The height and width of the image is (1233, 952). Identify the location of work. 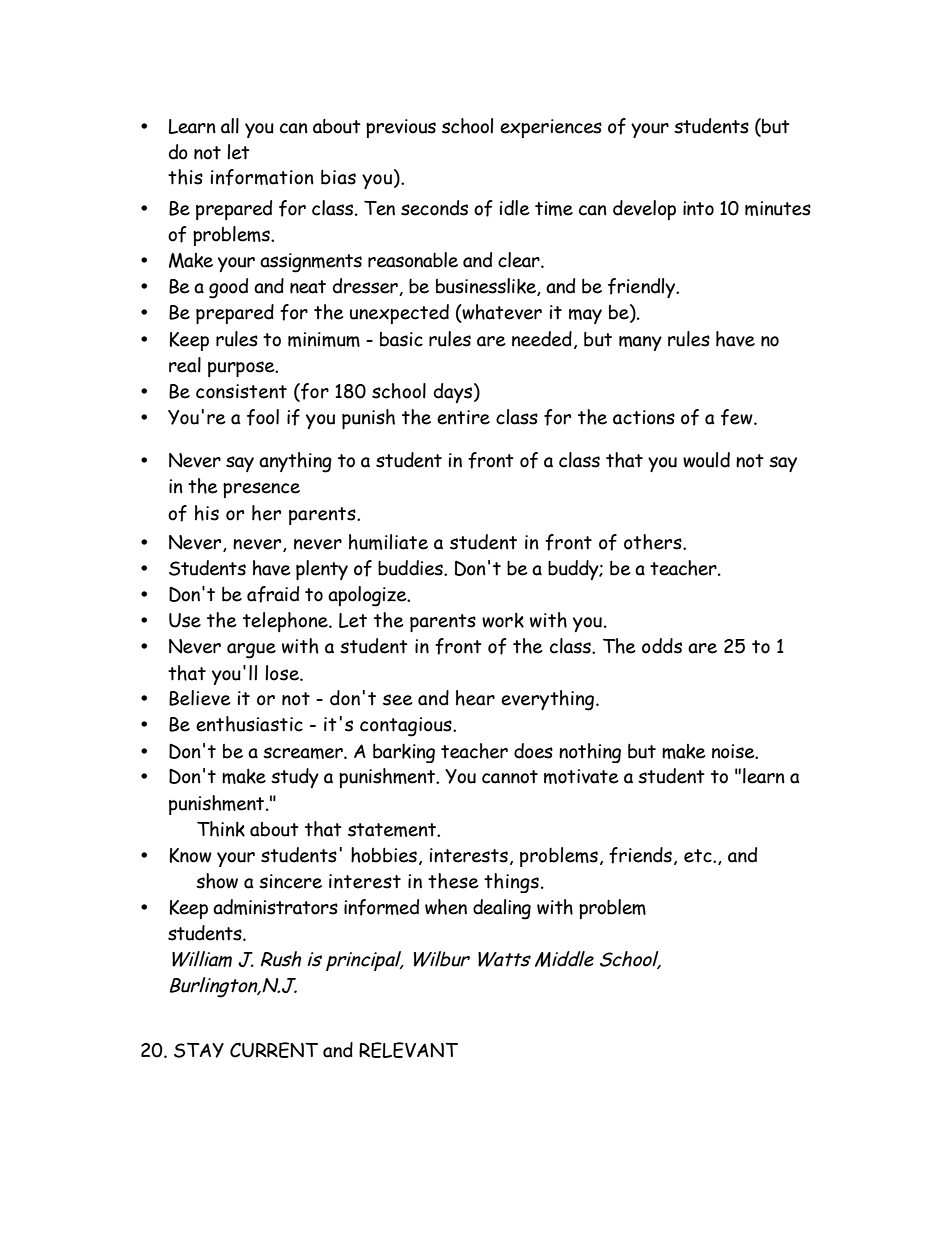
(503, 620).
